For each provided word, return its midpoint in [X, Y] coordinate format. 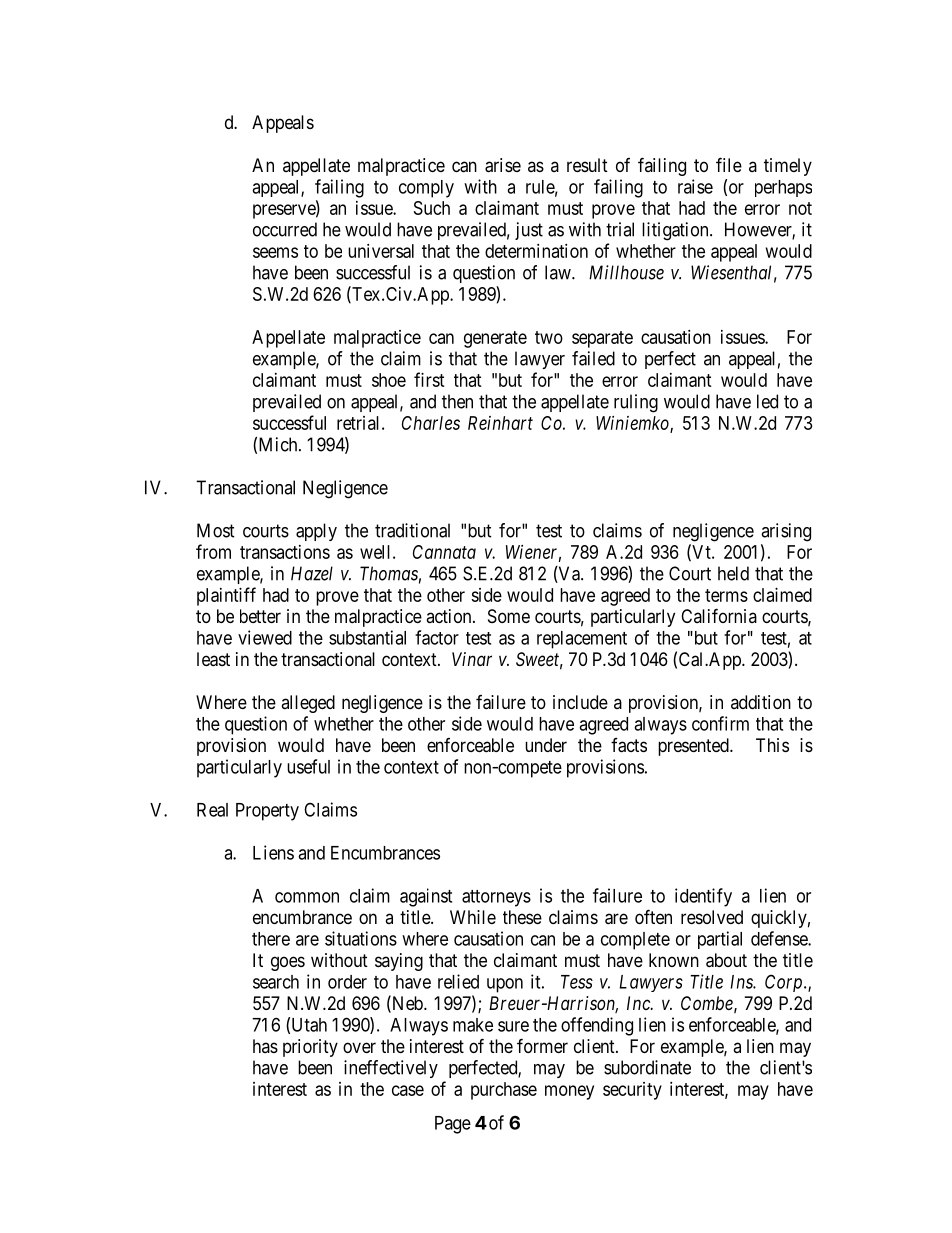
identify [703, 897]
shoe [389, 380]
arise [503, 165]
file [729, 164]
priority [310, 1048]
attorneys [496, 898]
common [307, 897]
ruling [636, 403]
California [719, 615]
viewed [265, 637]
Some [509, 616]
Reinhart [500, 423]
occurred [285, 229]
